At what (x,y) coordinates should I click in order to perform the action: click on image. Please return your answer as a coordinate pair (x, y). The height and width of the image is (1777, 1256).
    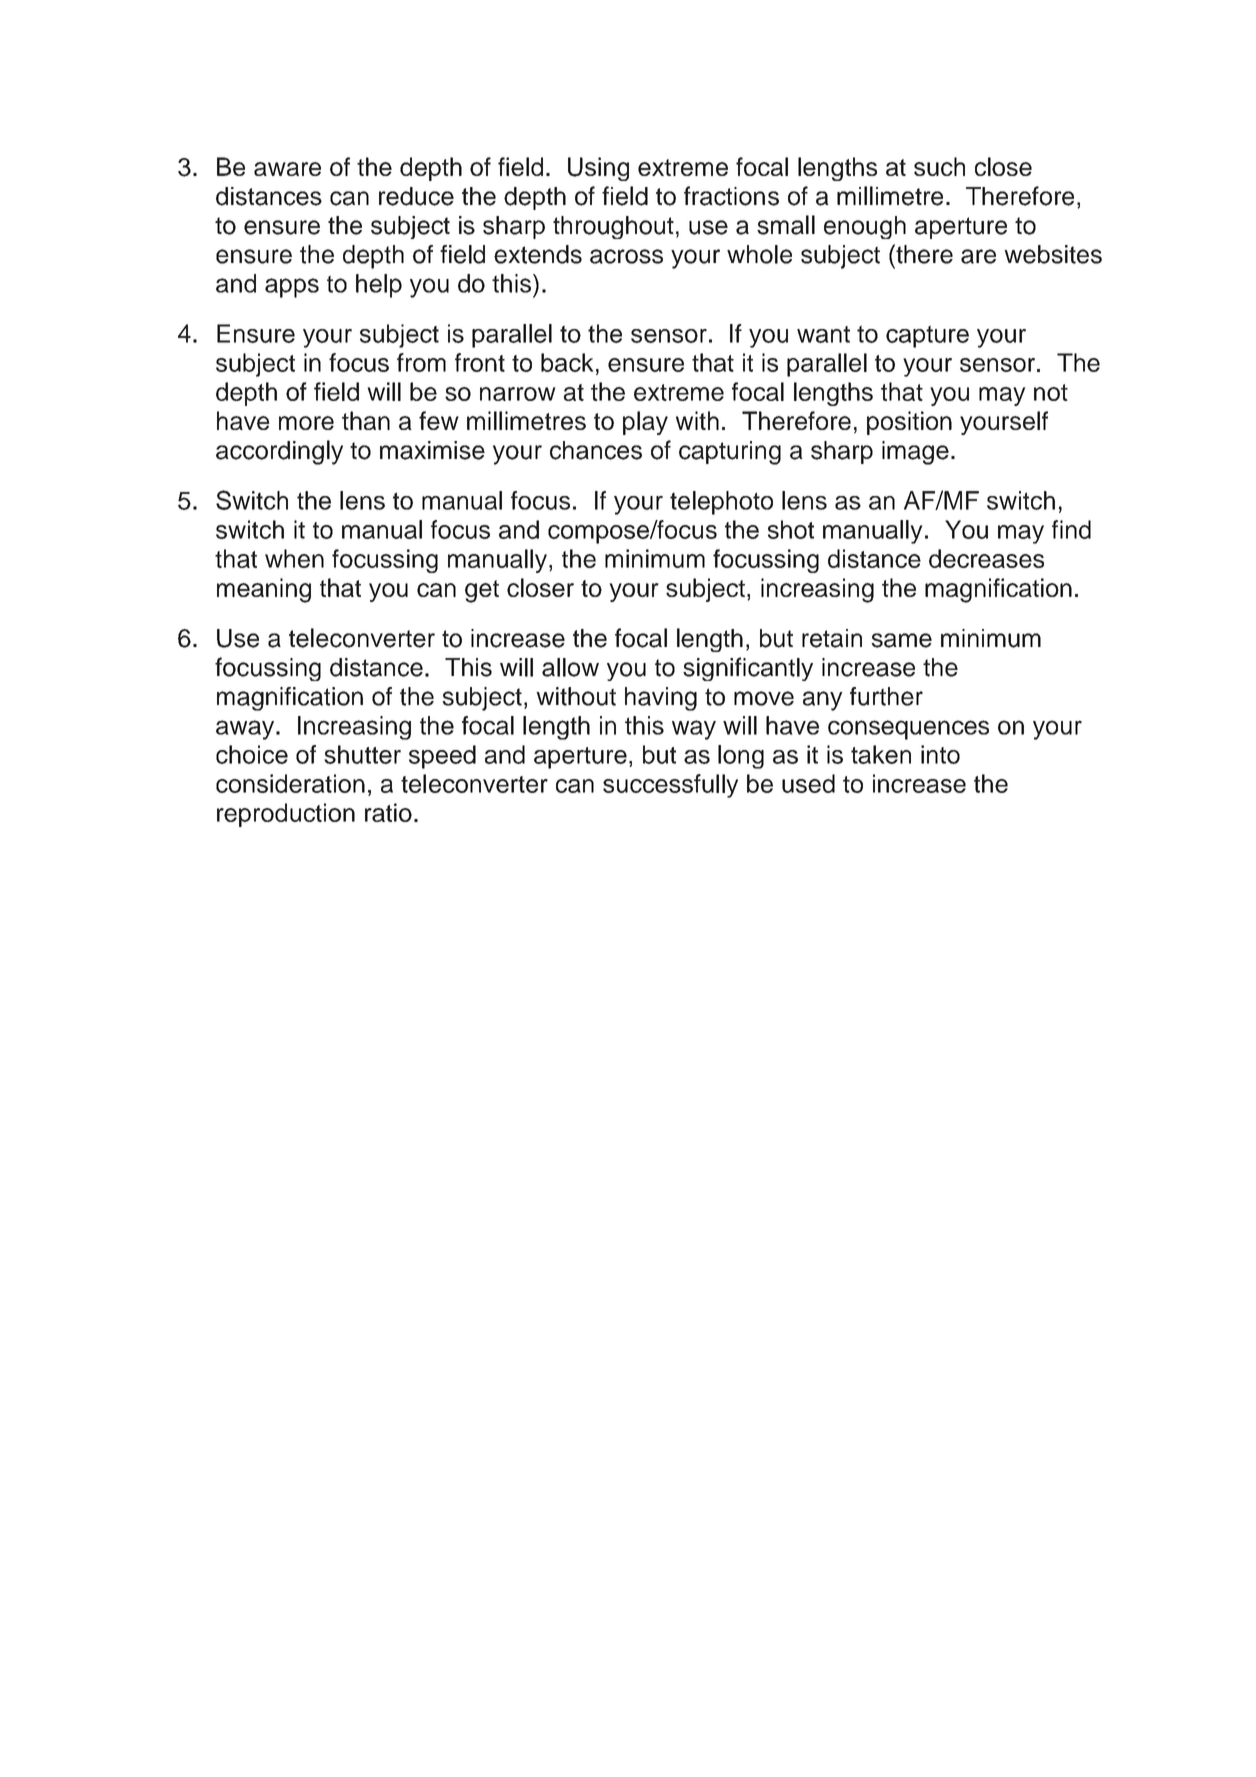
    Looking at the image, I should click on (915, 453).
